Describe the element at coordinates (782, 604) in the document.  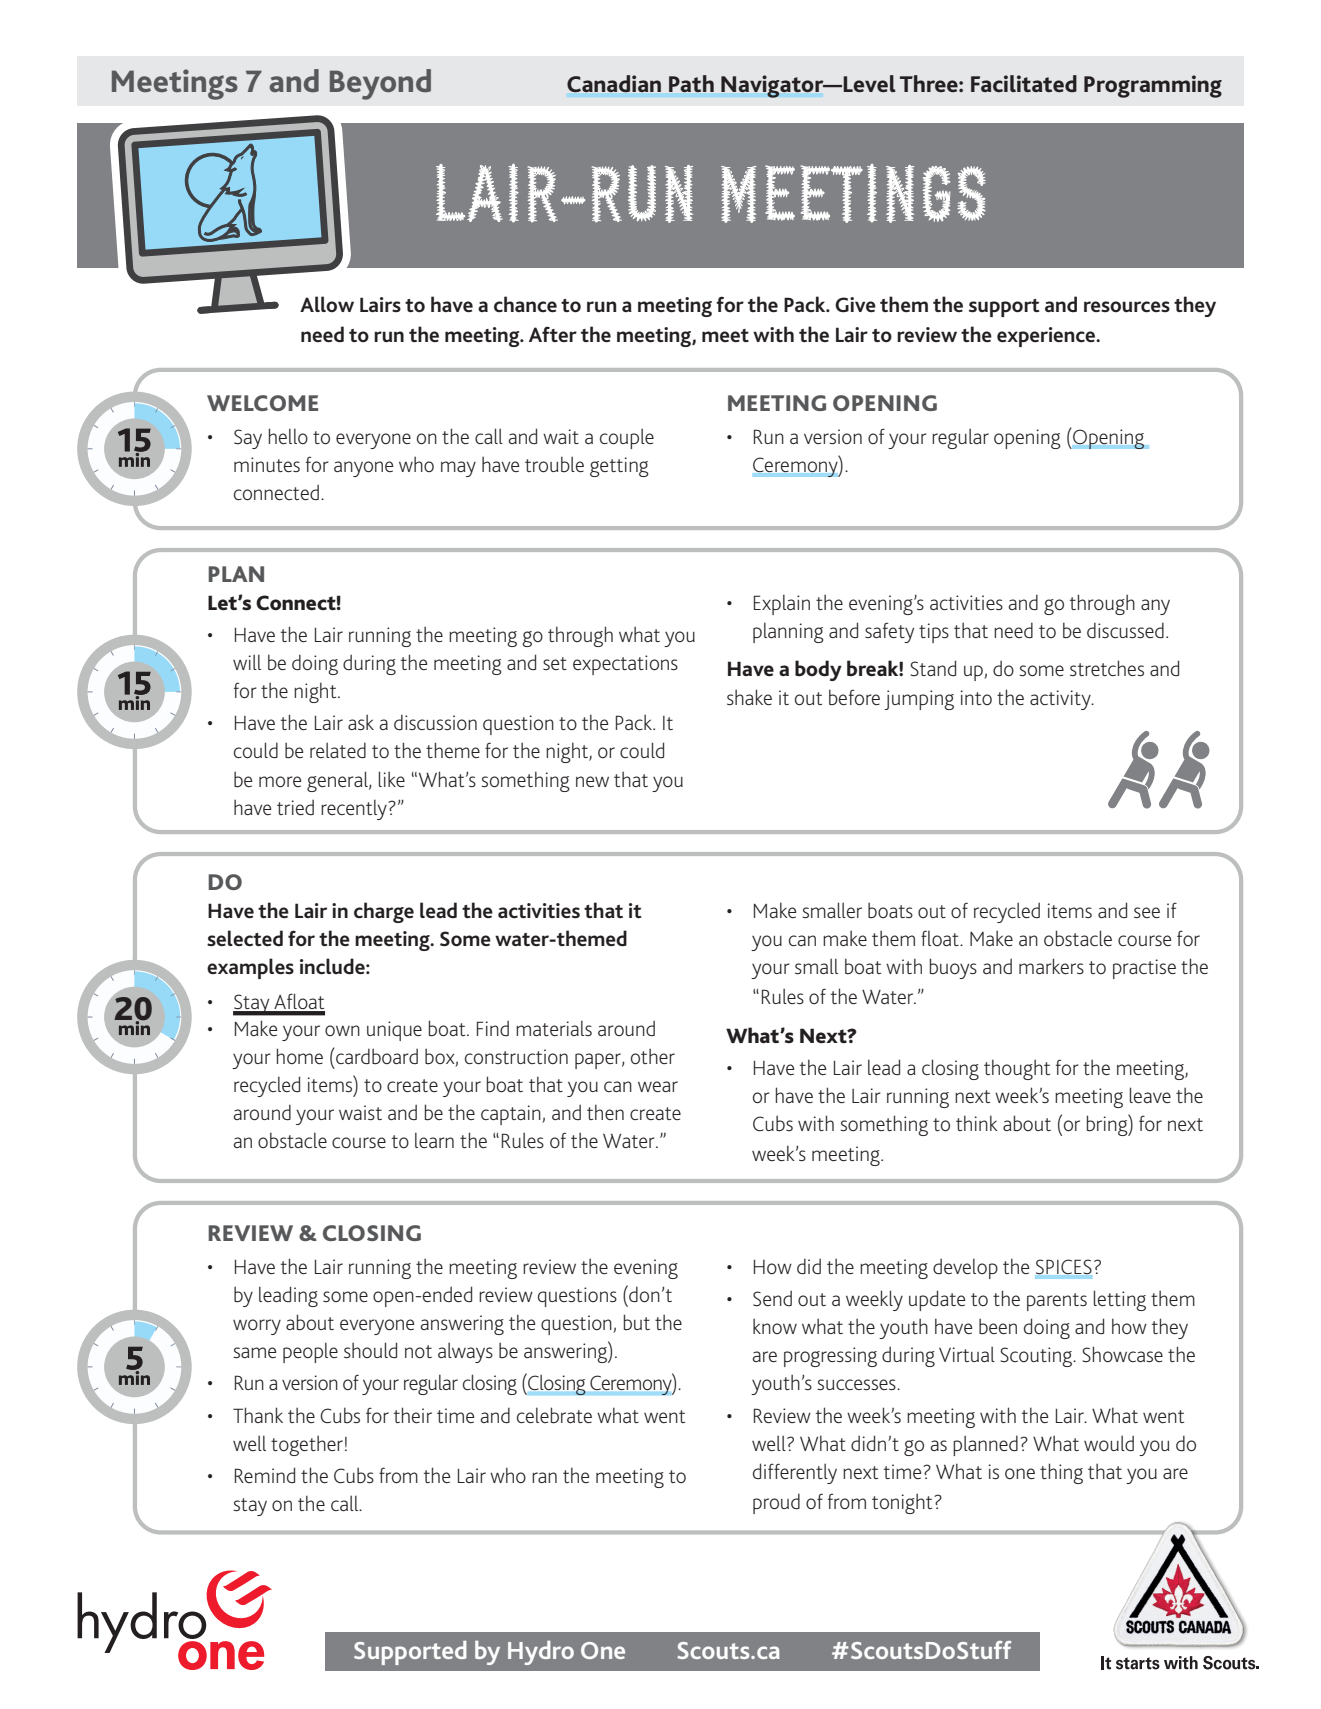
I see `Explain` at that location.
